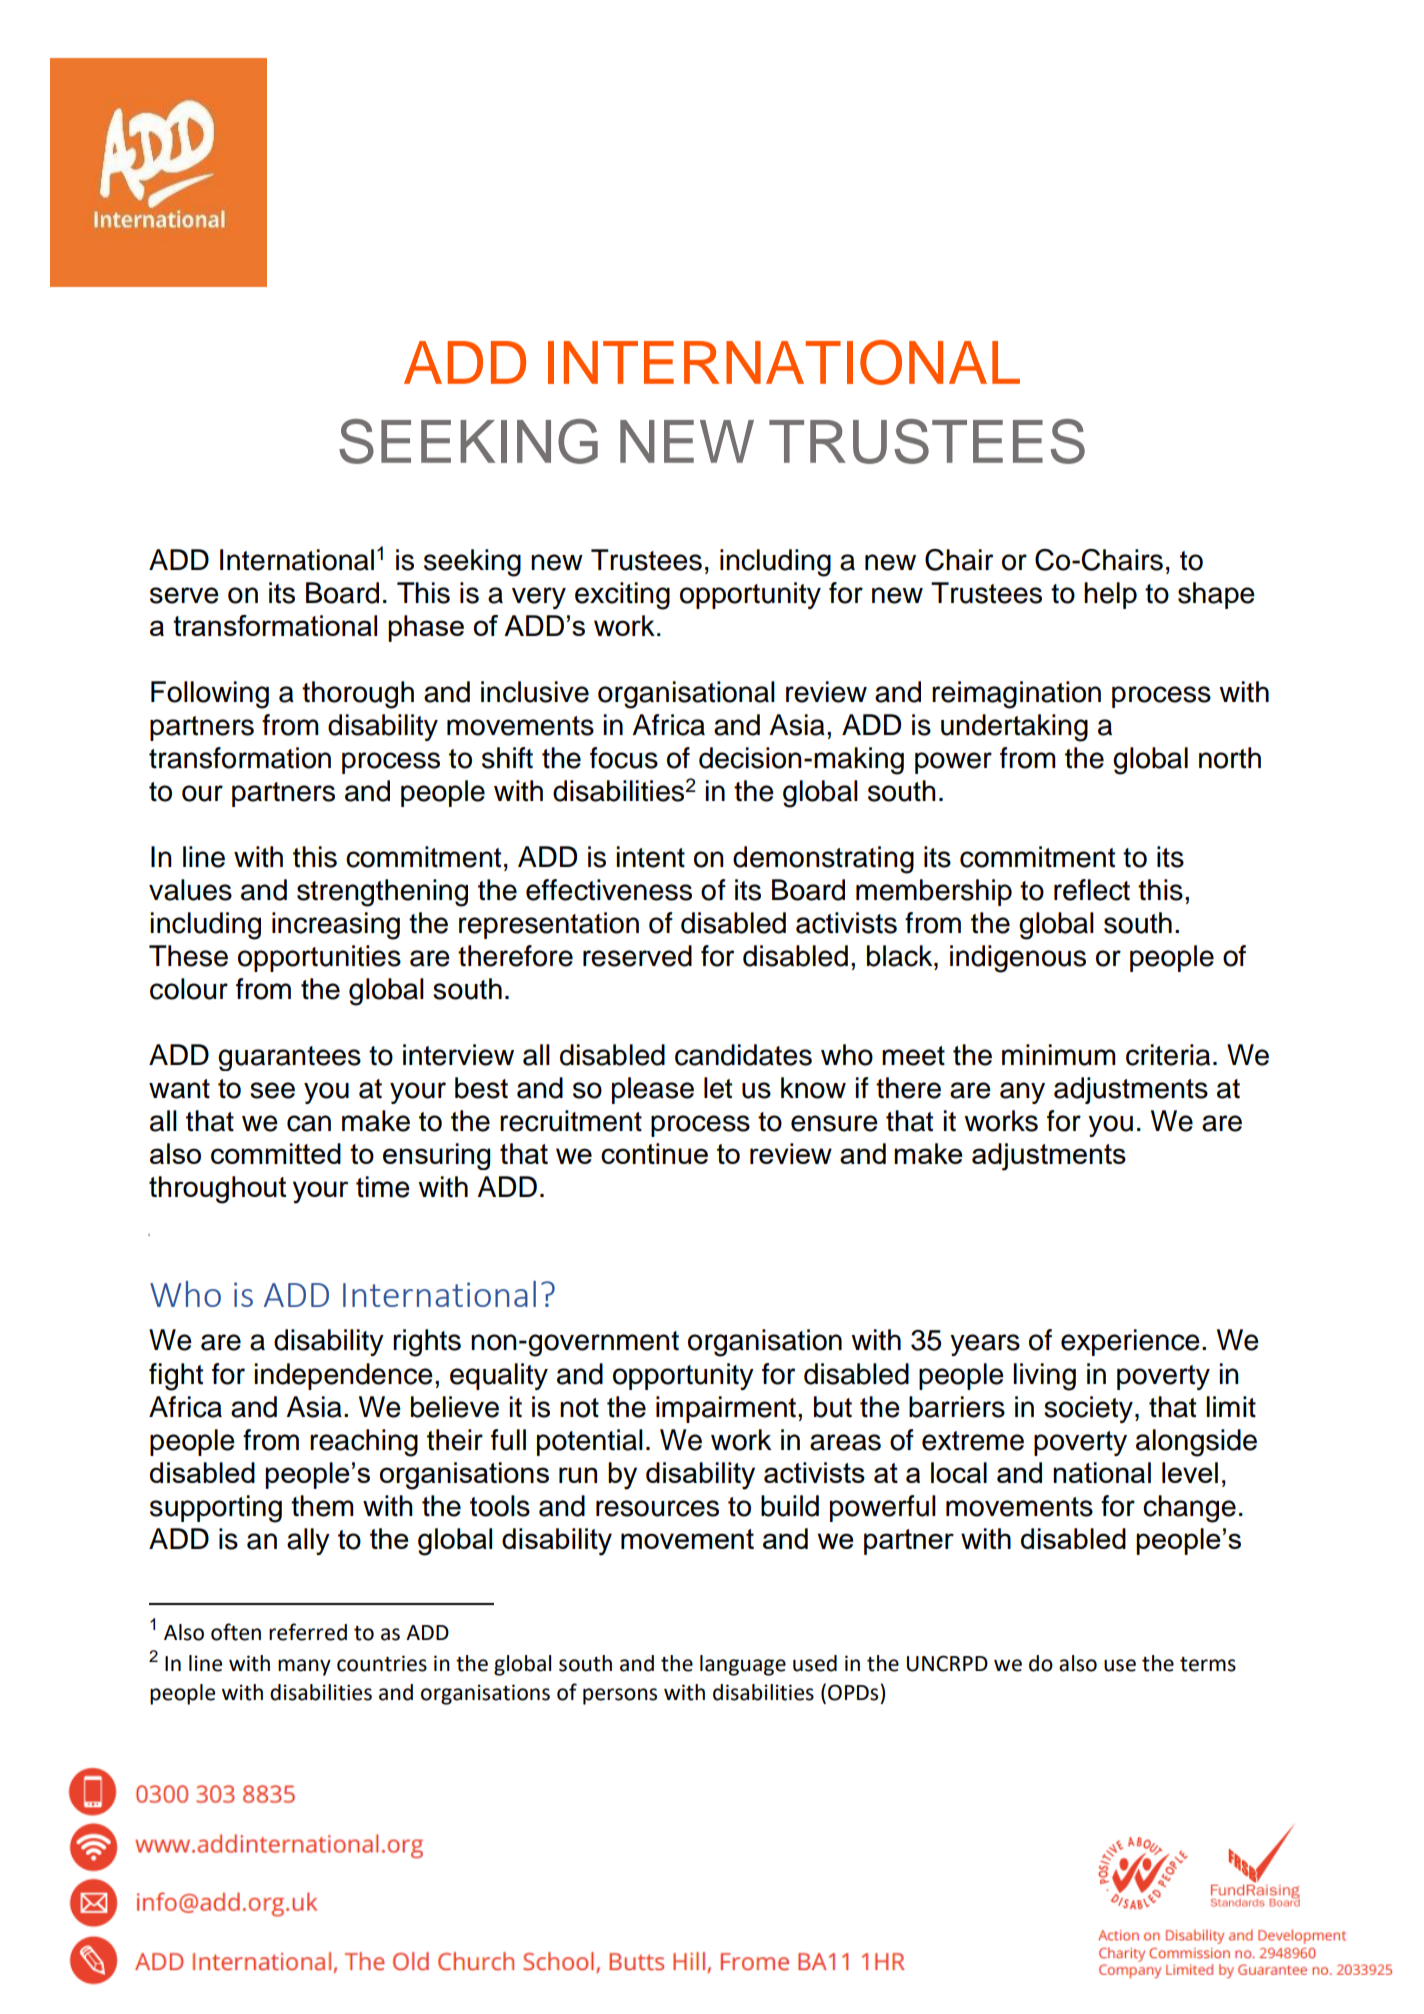  I want to click on help, so click(1110, 595).
